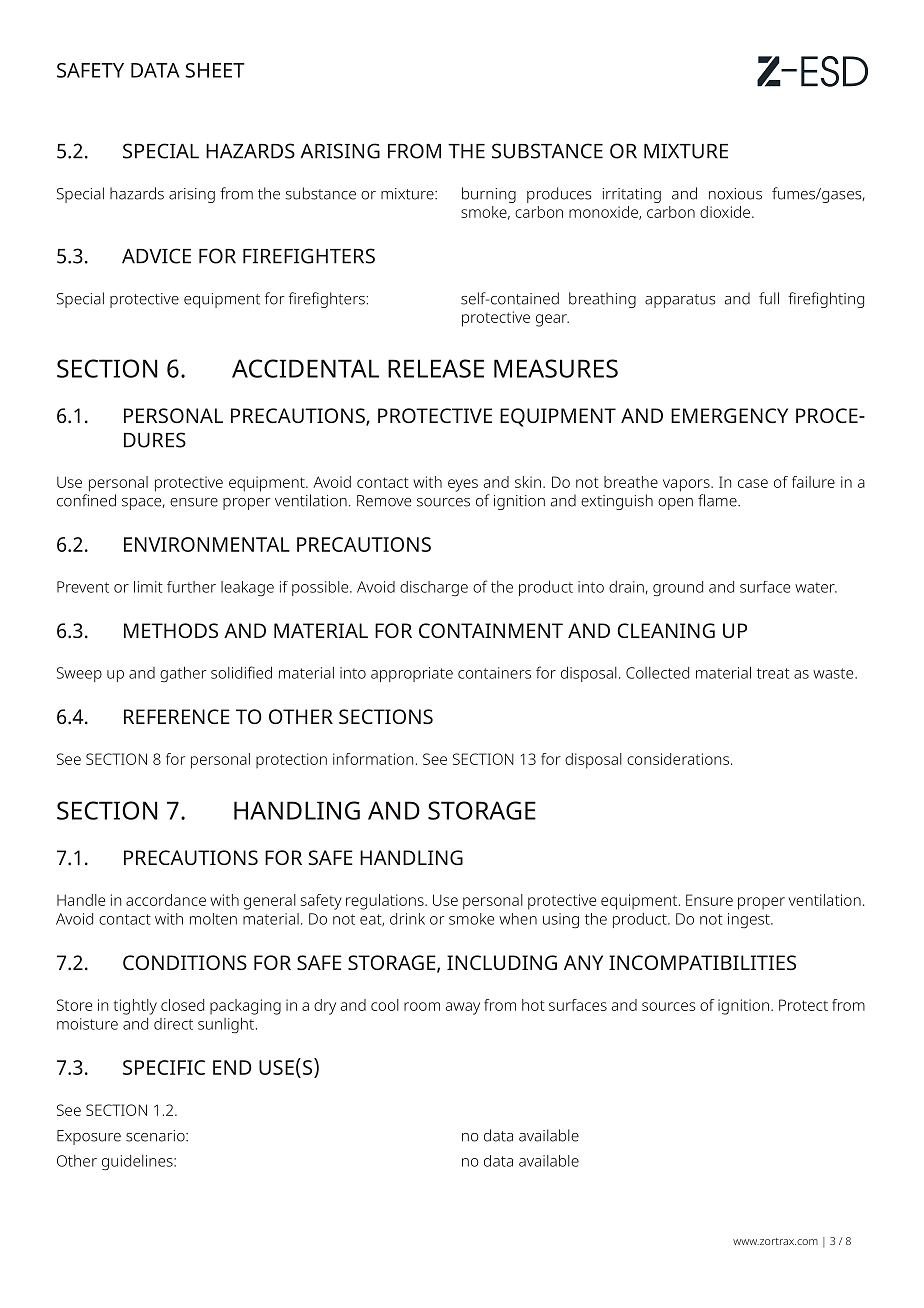 The width and height of the screenshot is (924, 1308). Describe the element at coordinates (769, 298) in the screenshot. I see `full` at that location.
